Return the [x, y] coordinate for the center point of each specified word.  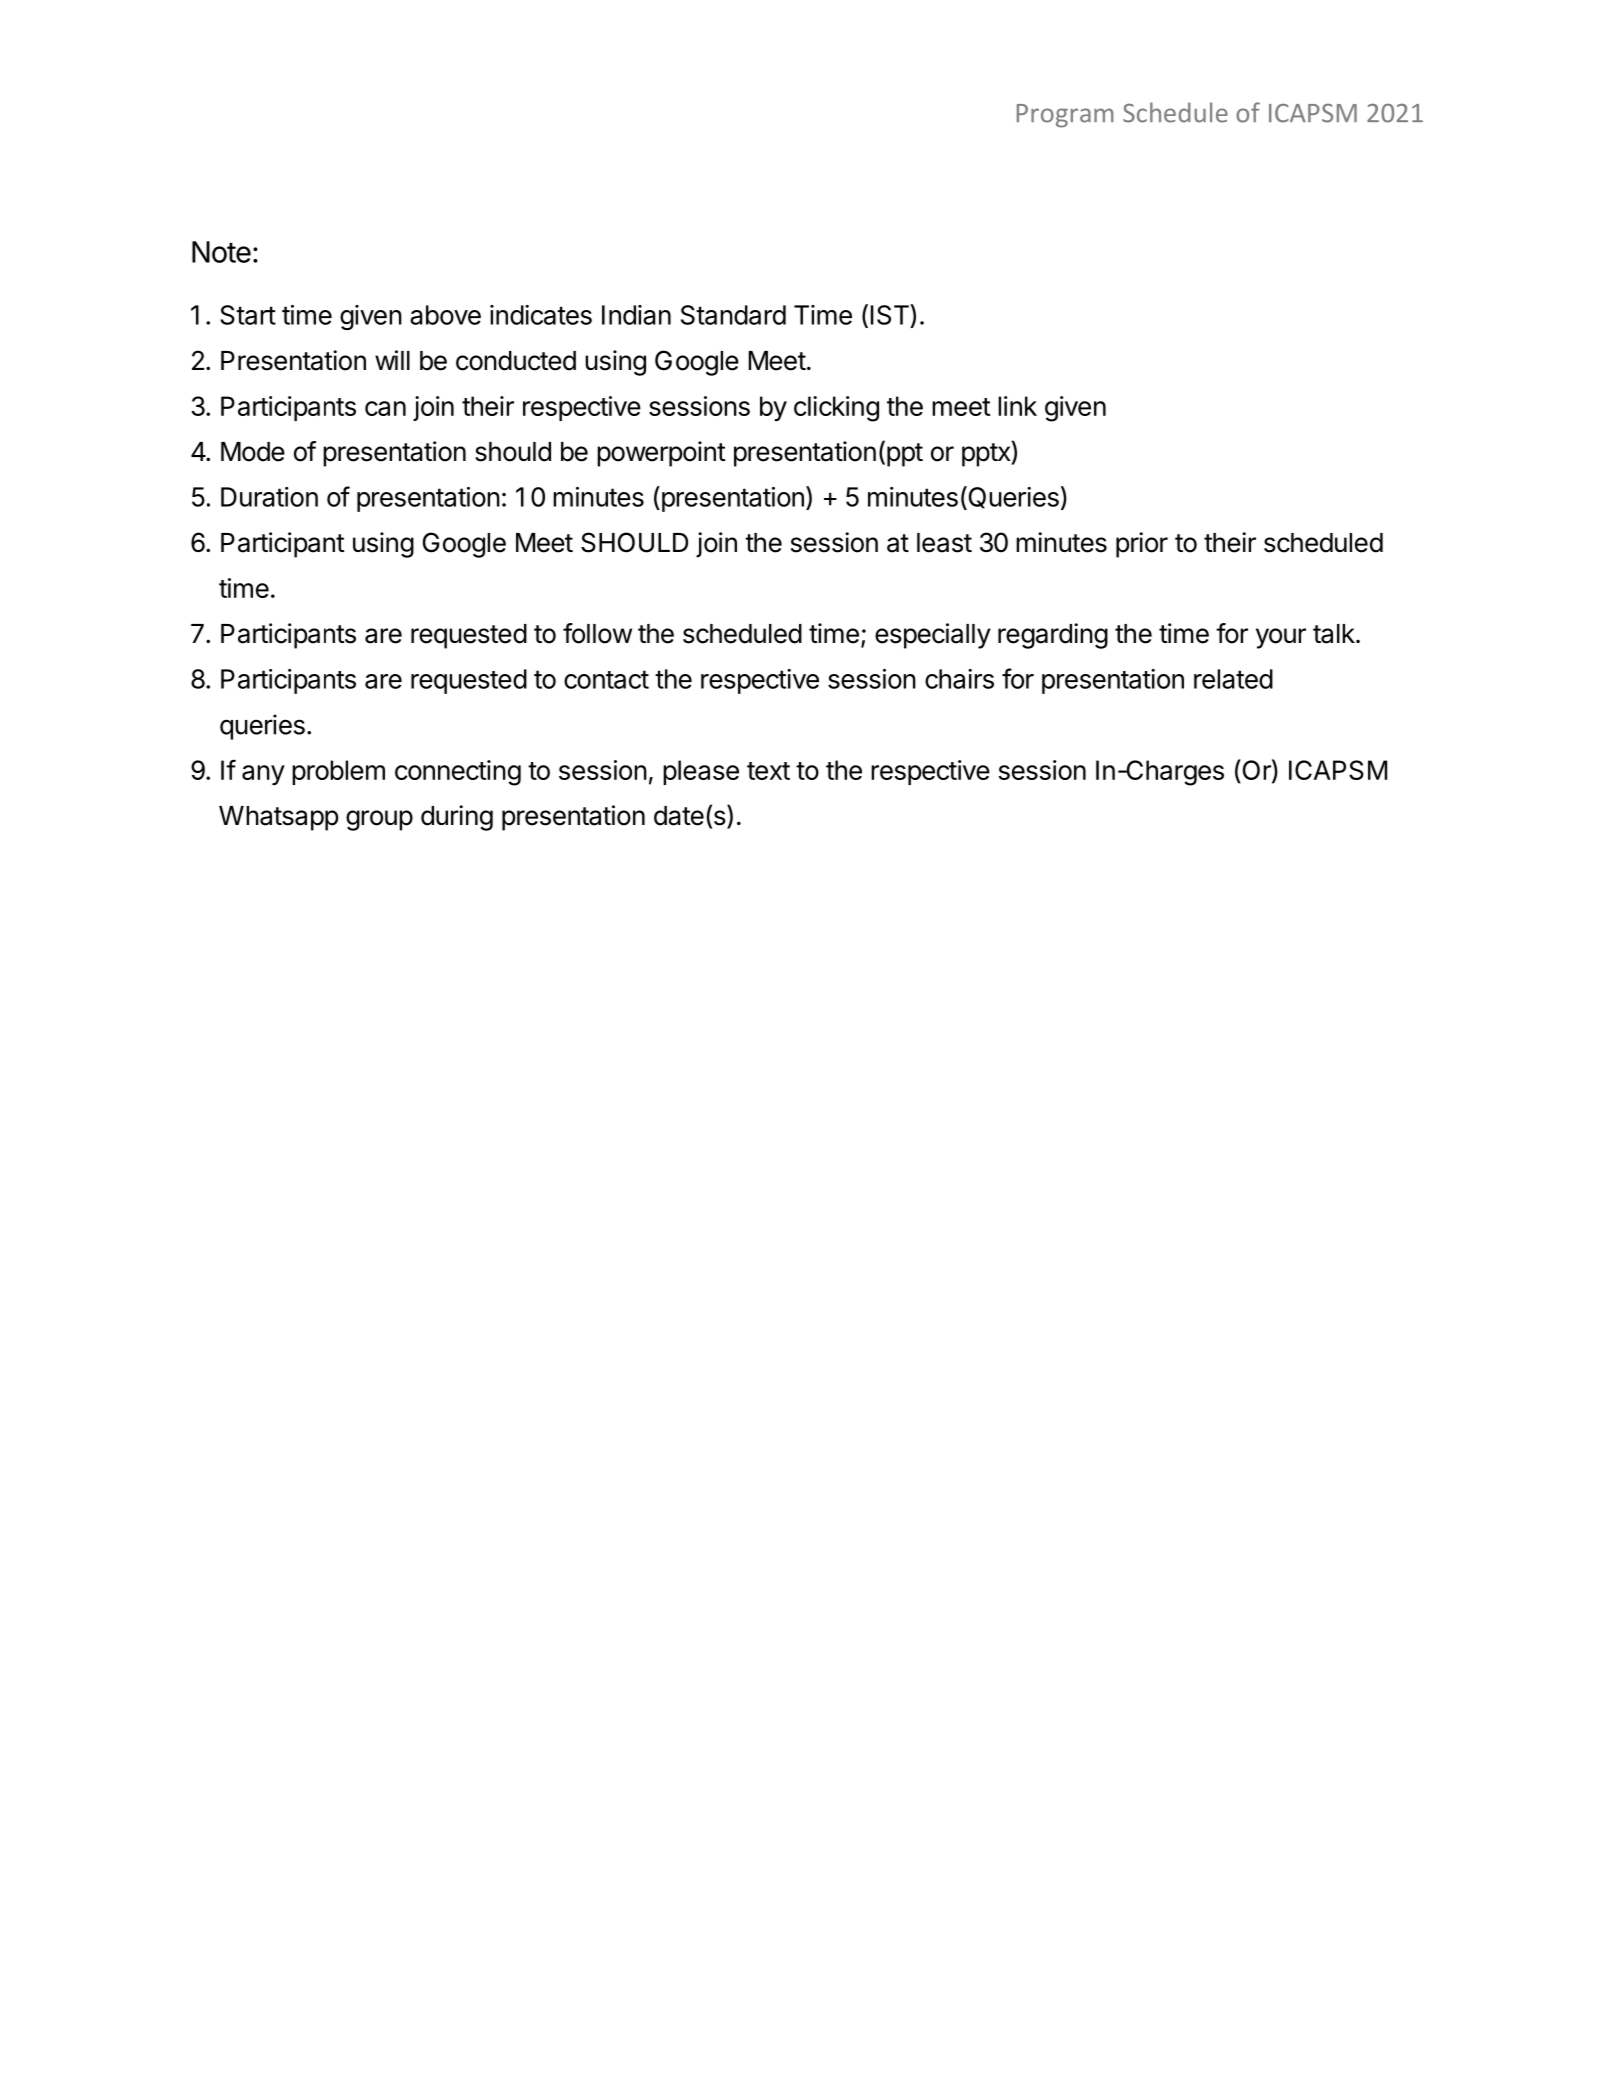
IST [891, 314]
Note [221, 252]
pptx [987, 455]
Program [1065, 116]
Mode [253, 452]
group [379, 820]
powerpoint [661, 454]
